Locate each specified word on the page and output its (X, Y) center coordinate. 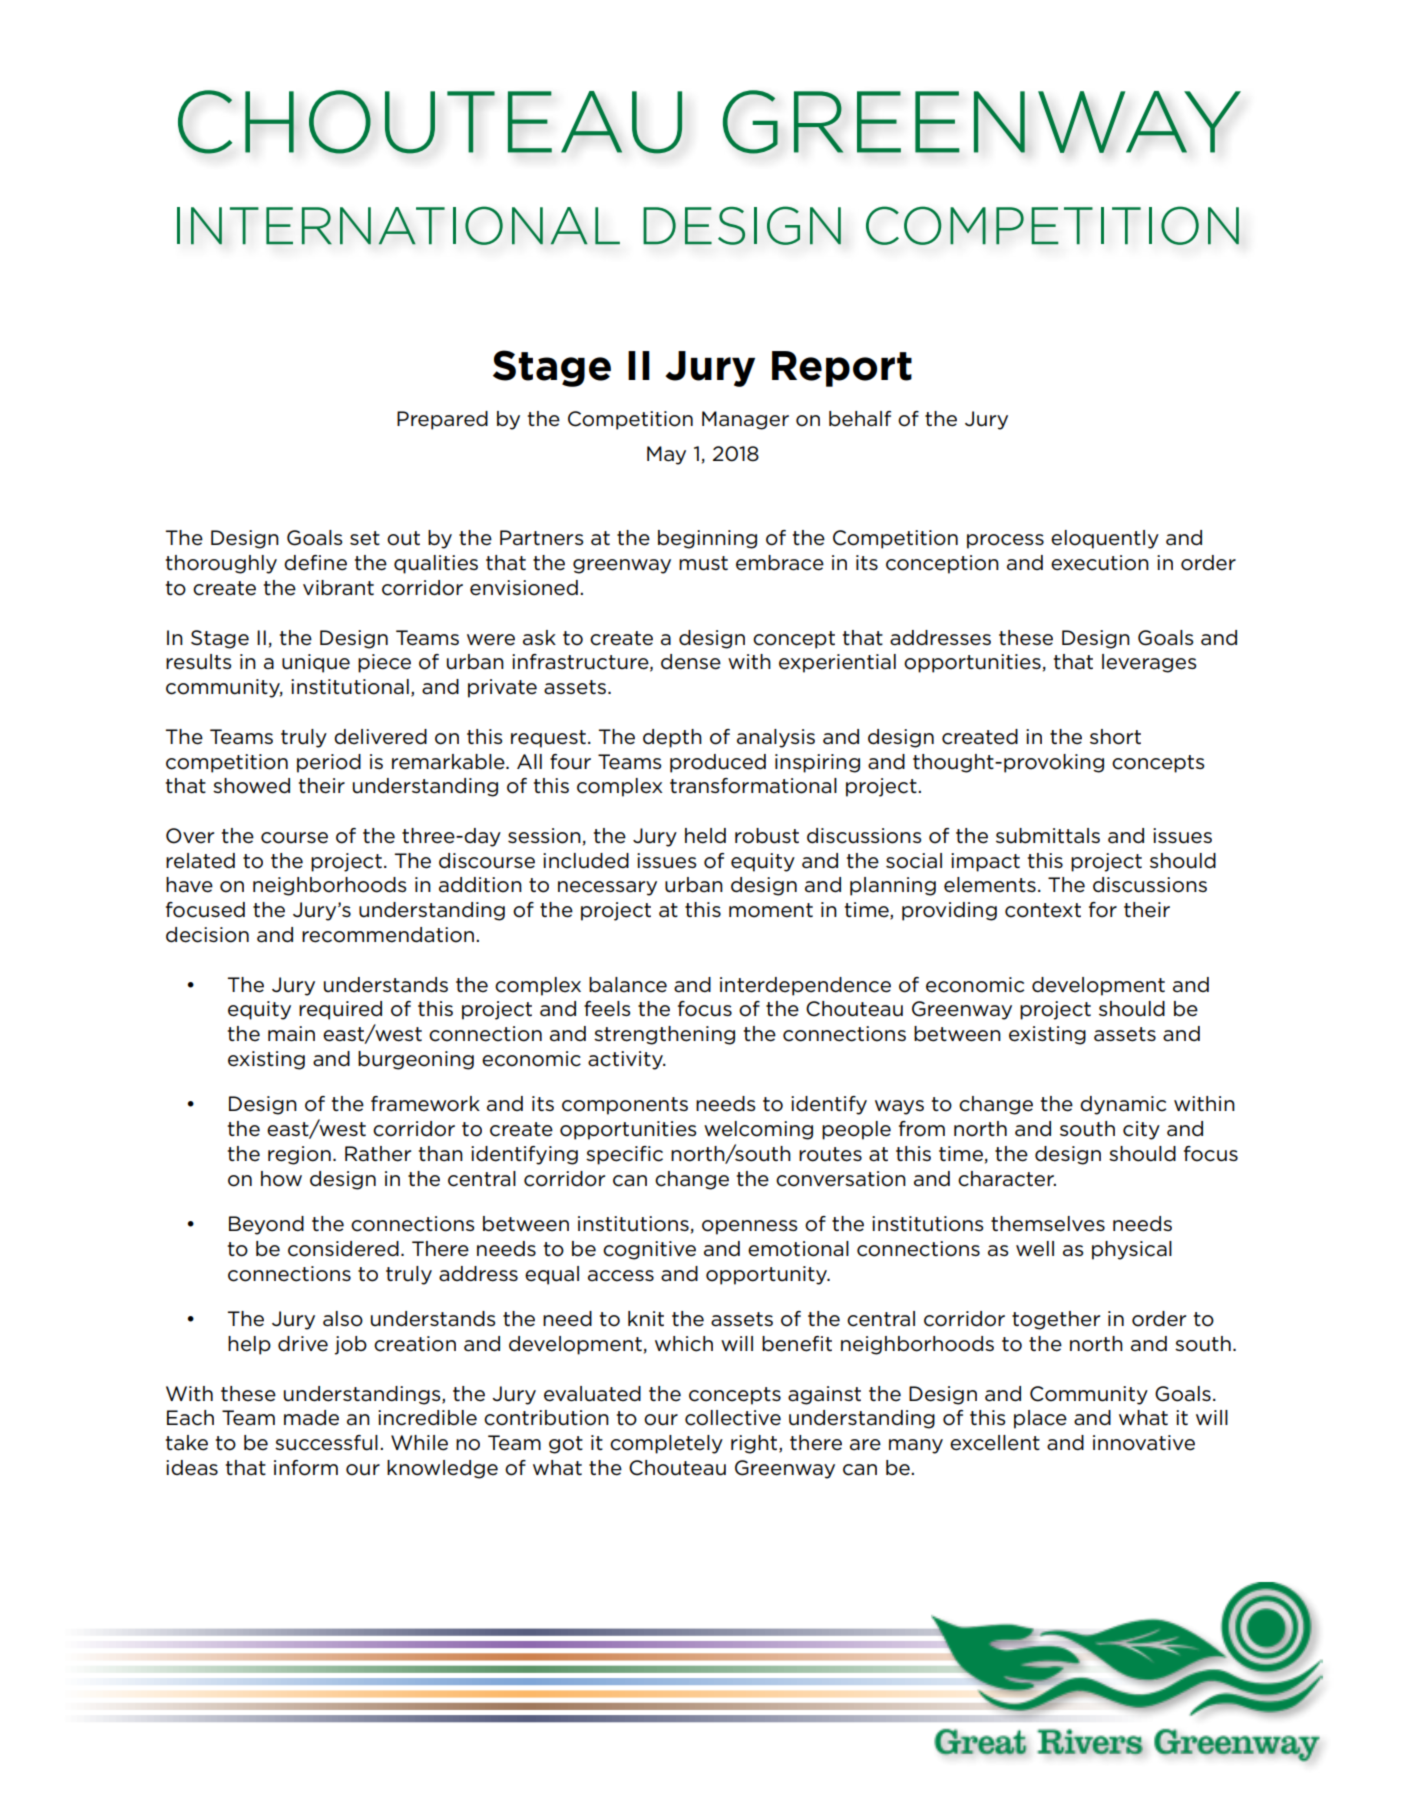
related (200, 861)
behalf (860, 419)
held (705, 836)
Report (842, 369)
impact (985, 862)
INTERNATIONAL (398, 225)
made (311, 1418)
